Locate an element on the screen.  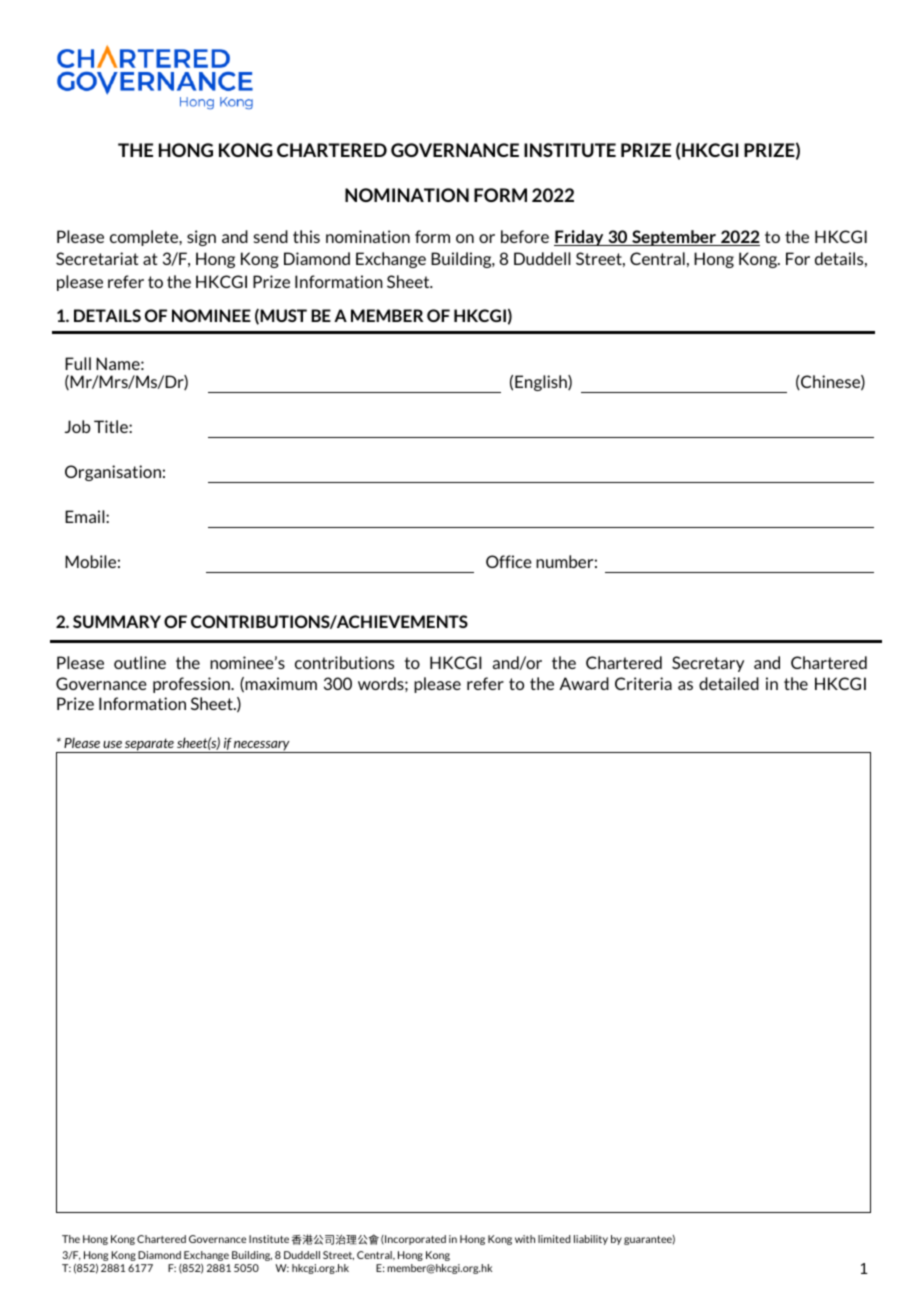
Award is located at coordinates (584, 683).
